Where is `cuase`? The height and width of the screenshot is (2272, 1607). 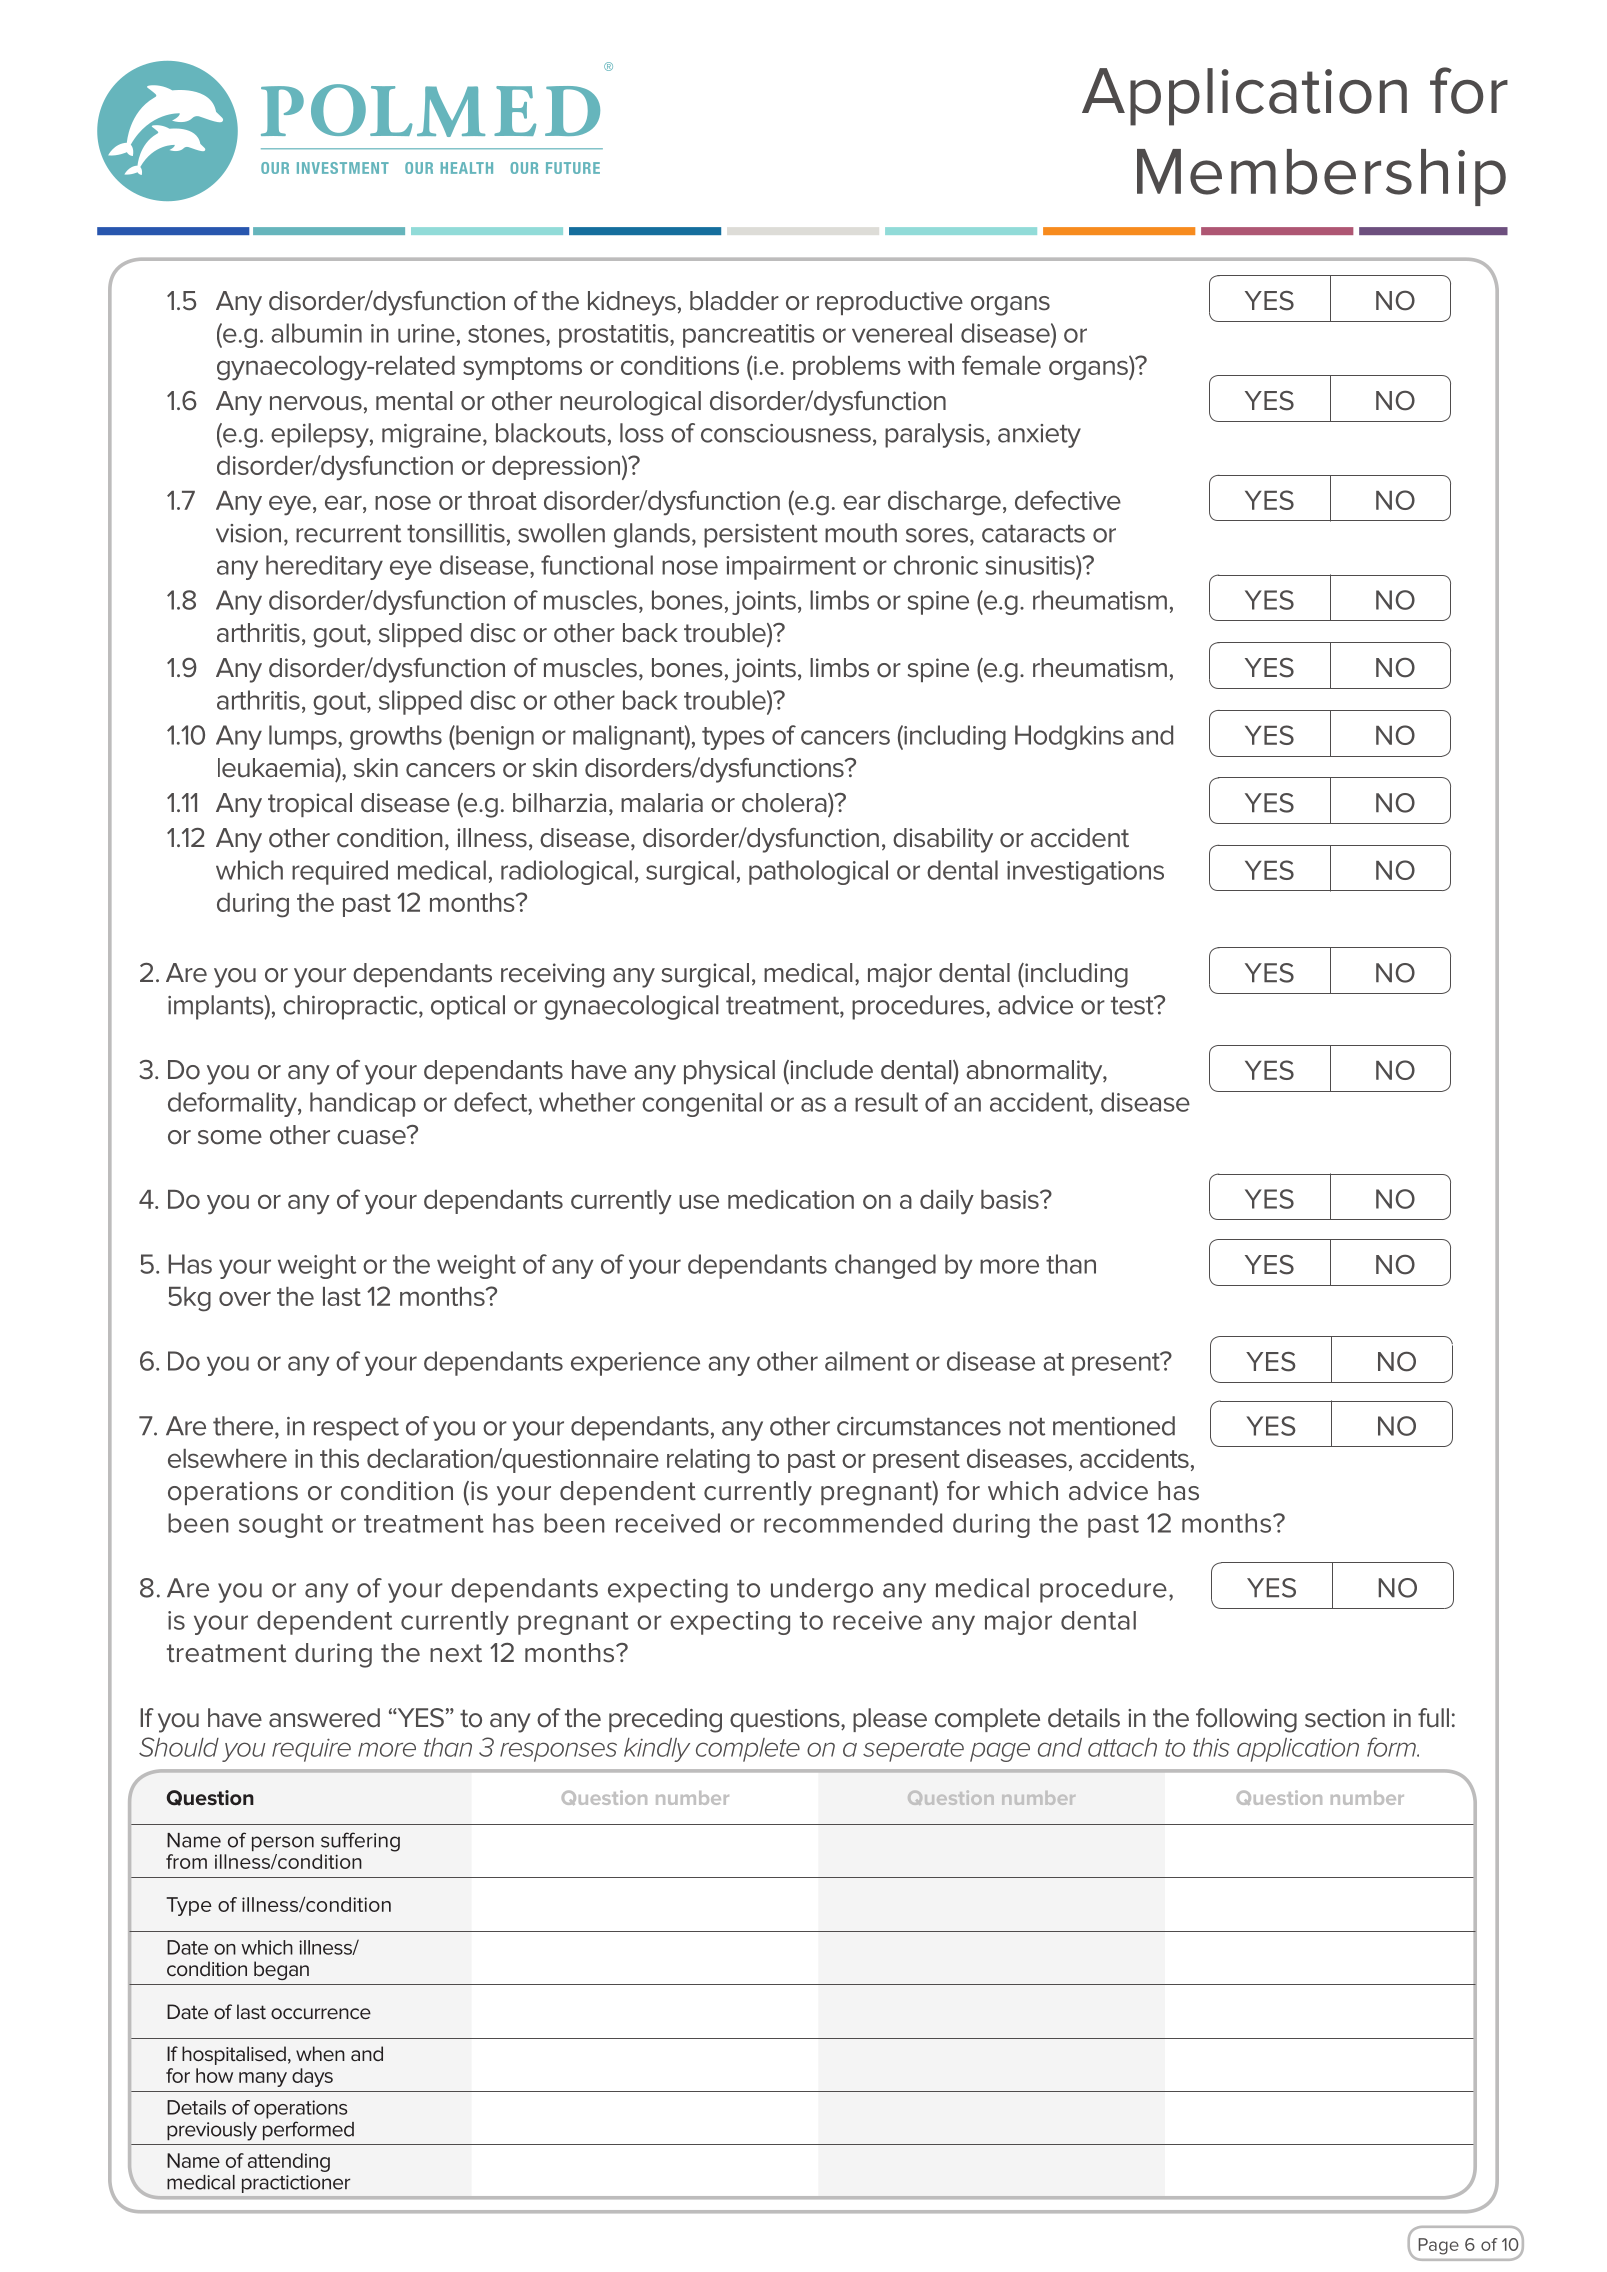 cuase is located at coordinates (372, 1136).
